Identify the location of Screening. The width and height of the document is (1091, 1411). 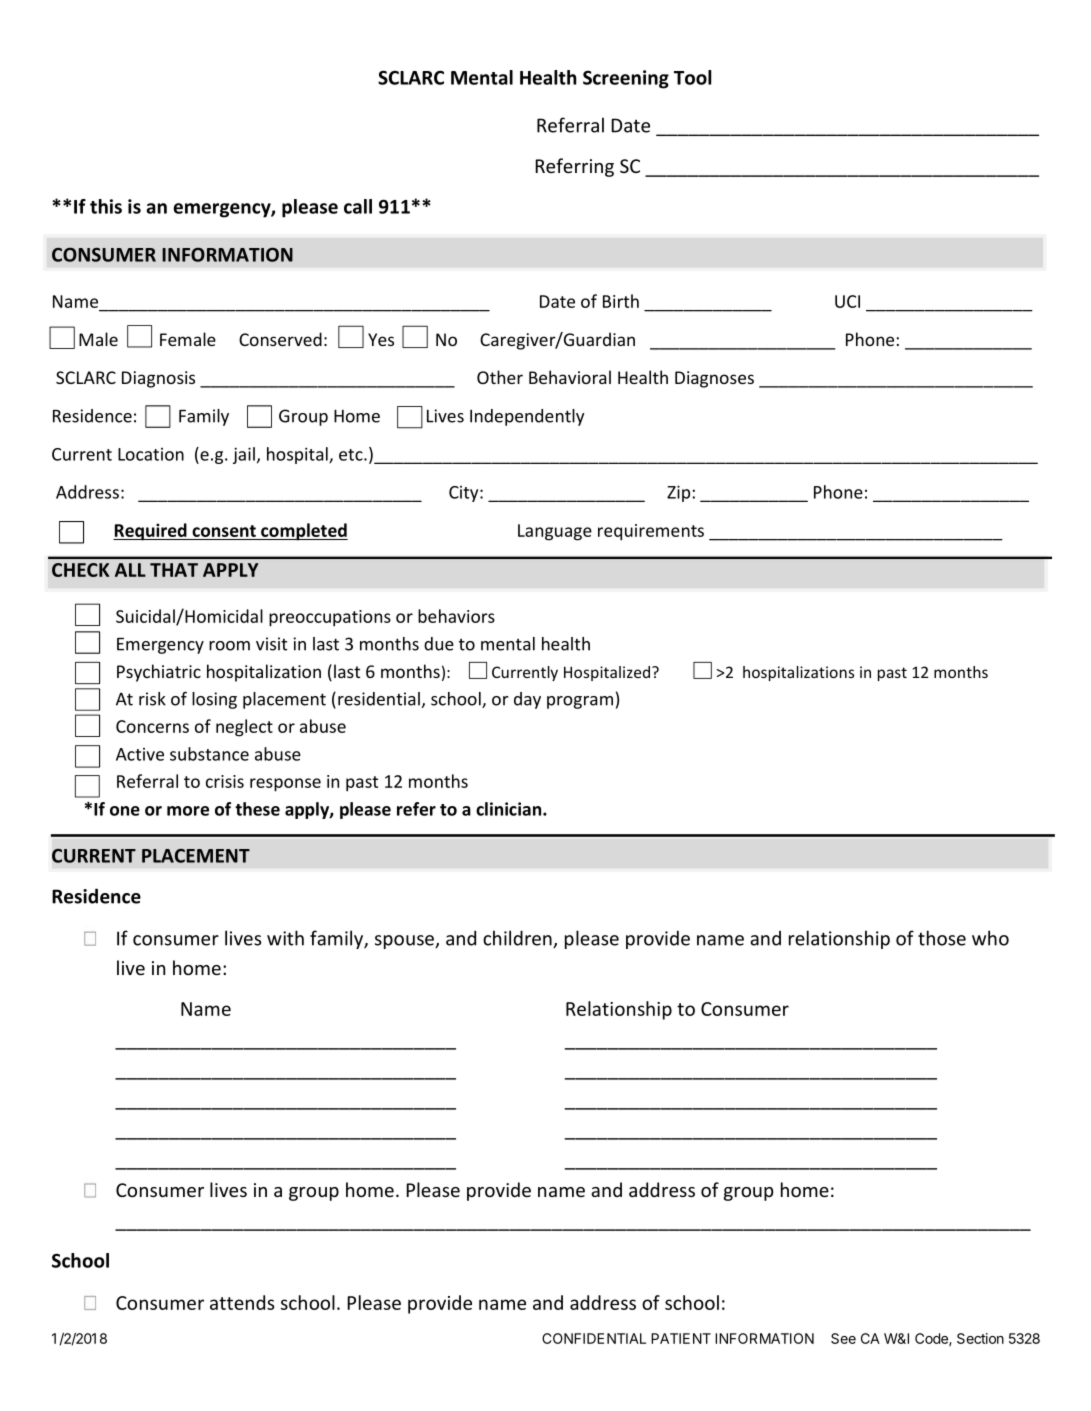
(626, 79).
